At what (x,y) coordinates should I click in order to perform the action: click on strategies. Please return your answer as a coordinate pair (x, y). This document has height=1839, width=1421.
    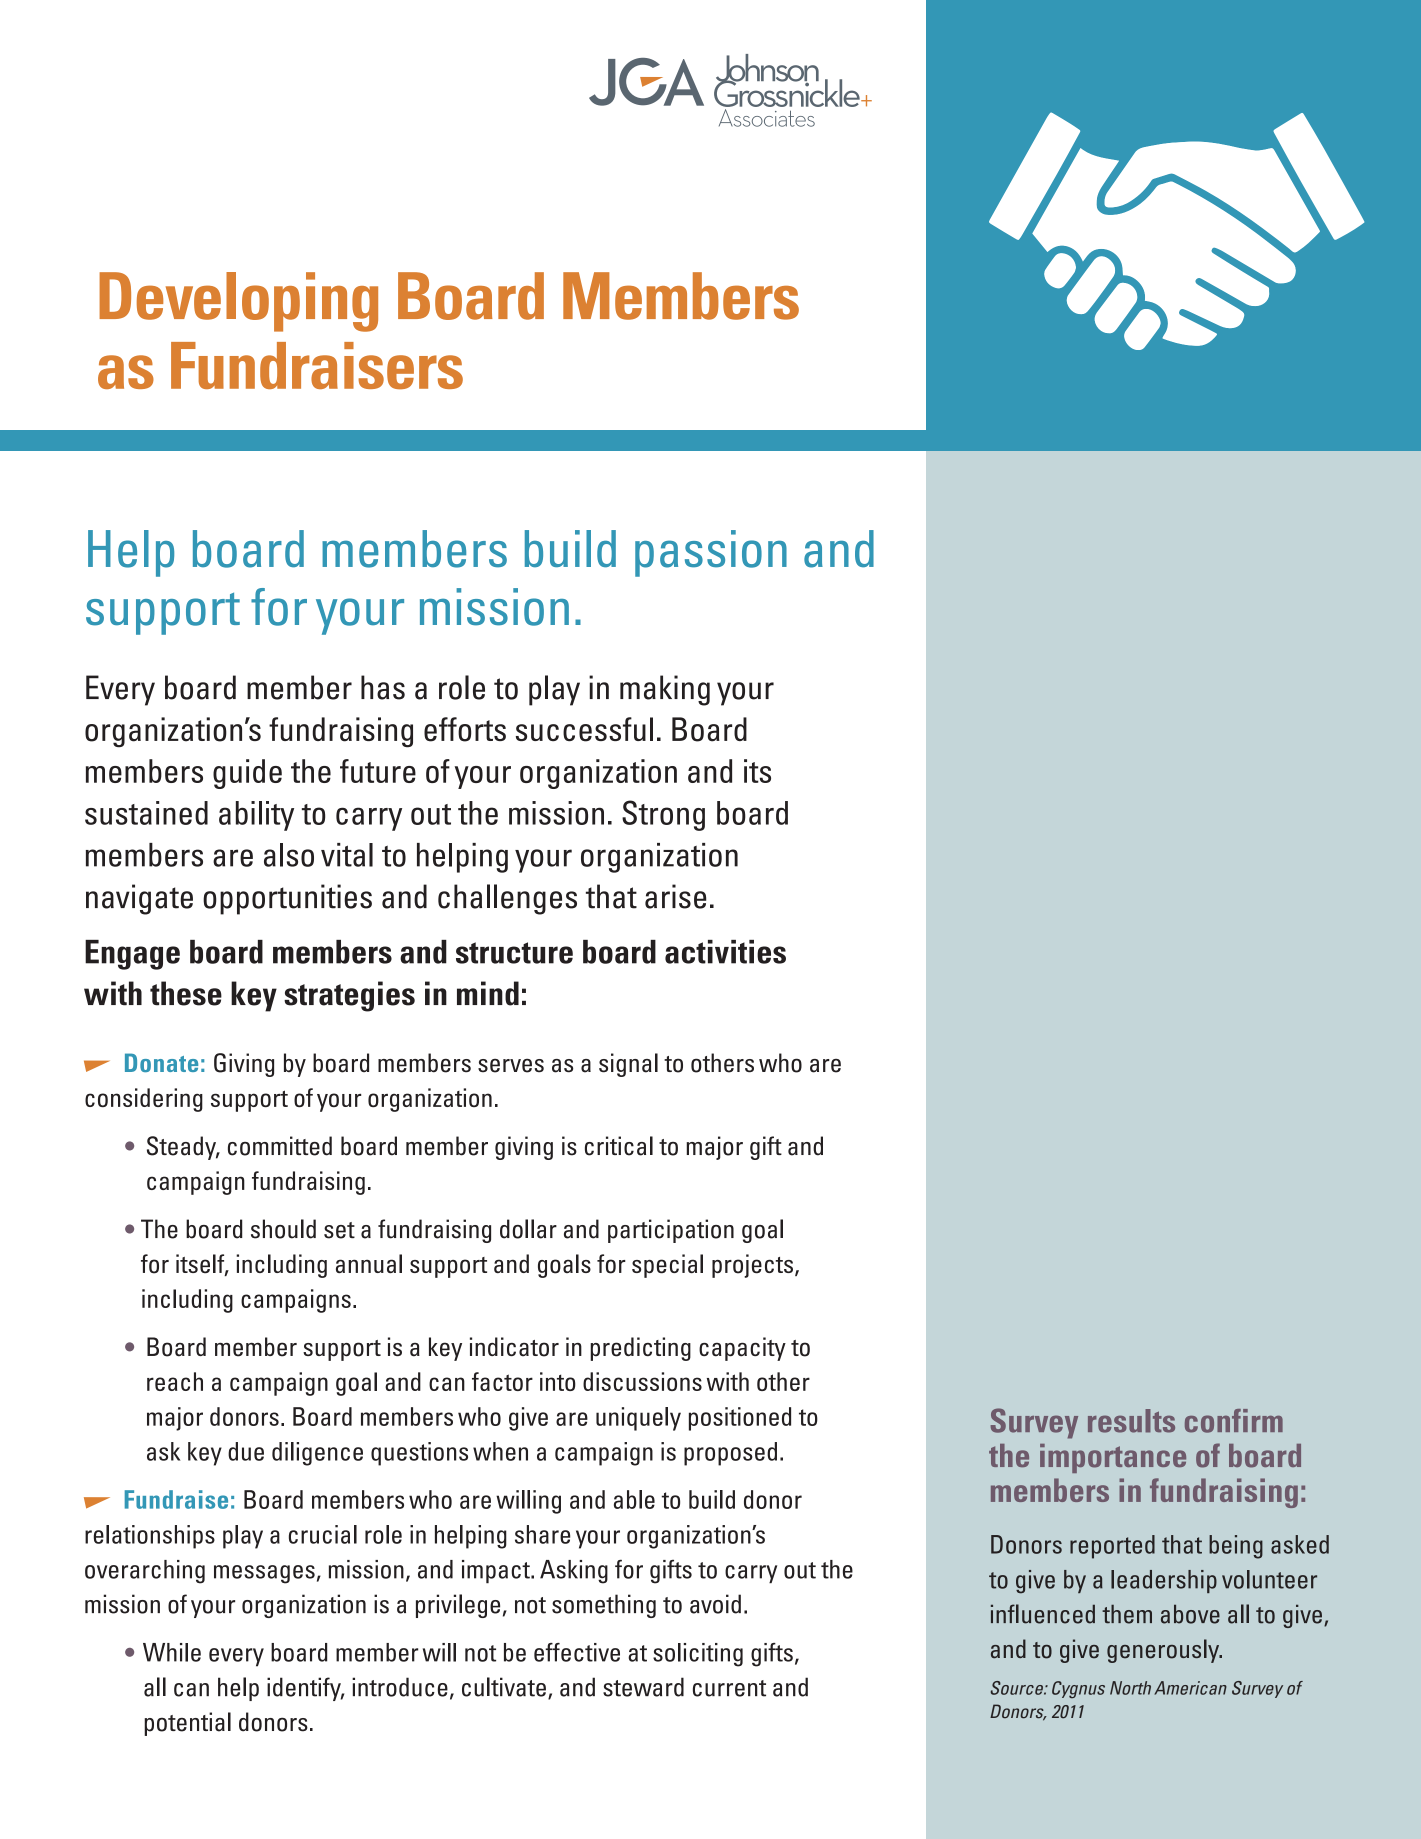
    Looking at the image, I should click on (349, 996).
